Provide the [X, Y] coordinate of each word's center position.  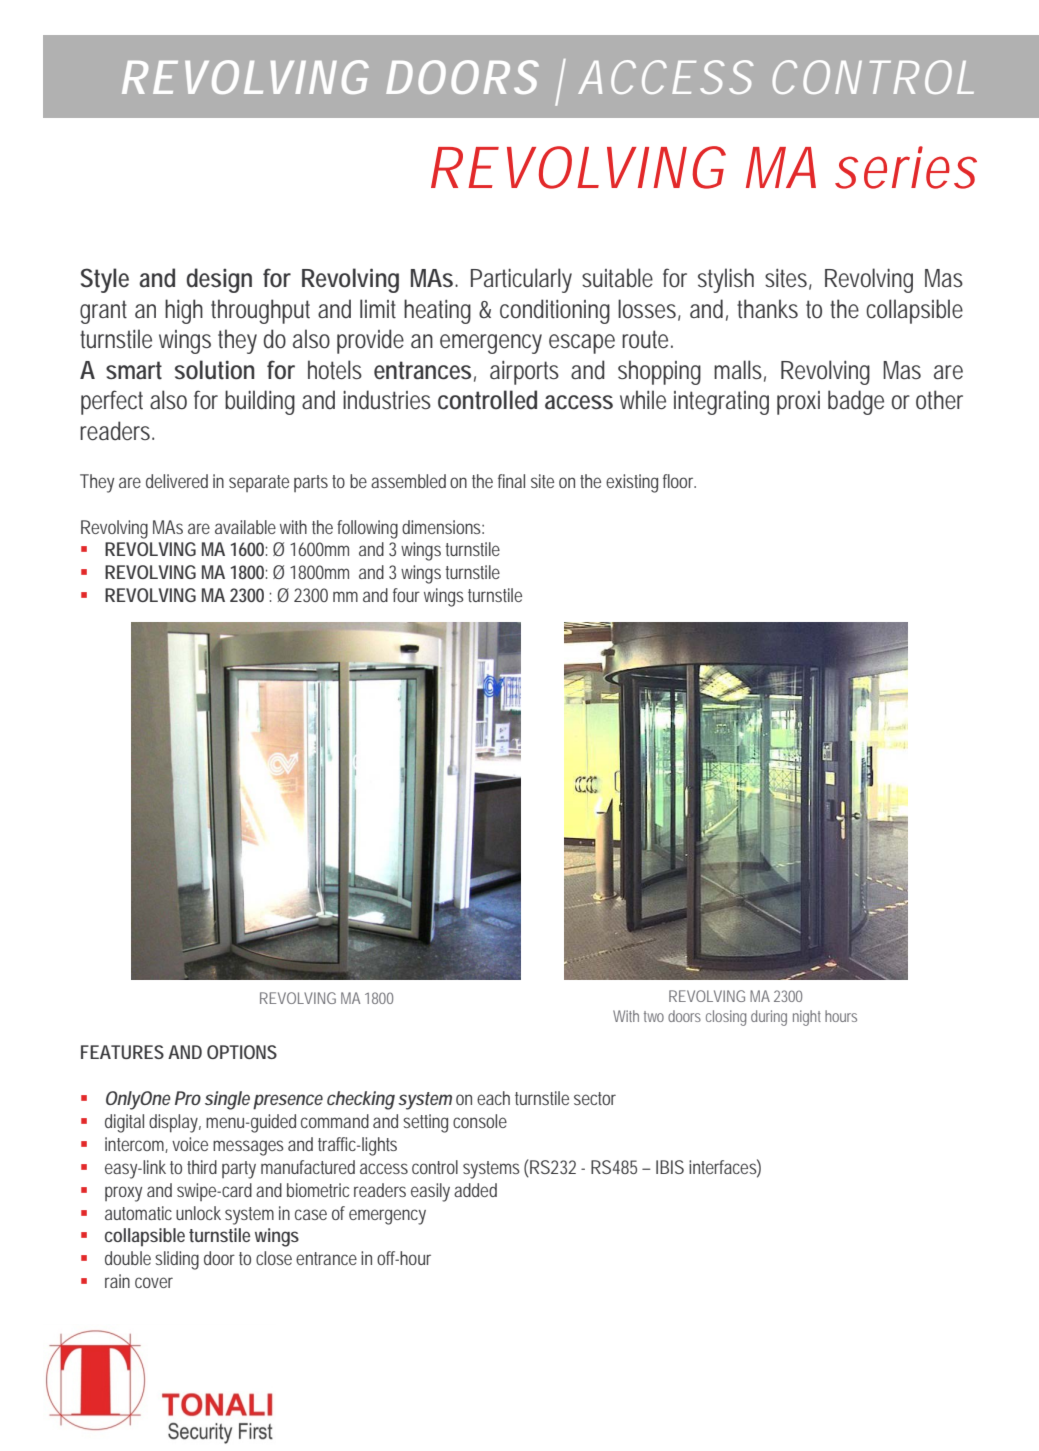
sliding [177, 1260]
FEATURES [122, 1052]
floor [679, 481]
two [654, 1016]
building [260, 402]
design [219, 280]
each [493, 1098]
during [769, 1018]
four [406, 595]
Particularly [521, 280]
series [906, 167]
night [807, 1018]
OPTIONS [242, 1052]
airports [524, 373]
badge [856, 402]
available [245, 527]
